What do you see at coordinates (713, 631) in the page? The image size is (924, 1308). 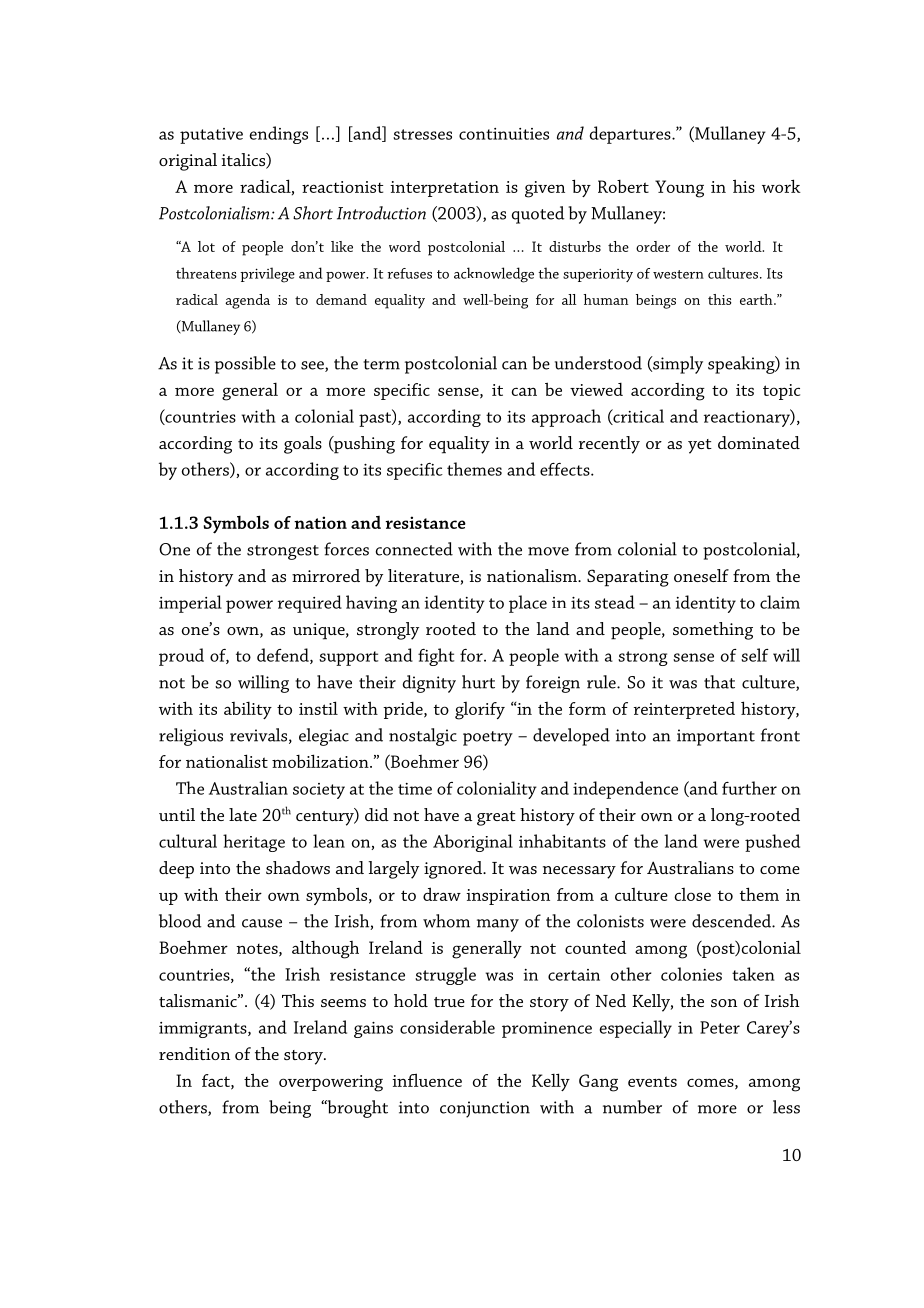 I see `something` at bounding box center [713, 631].
